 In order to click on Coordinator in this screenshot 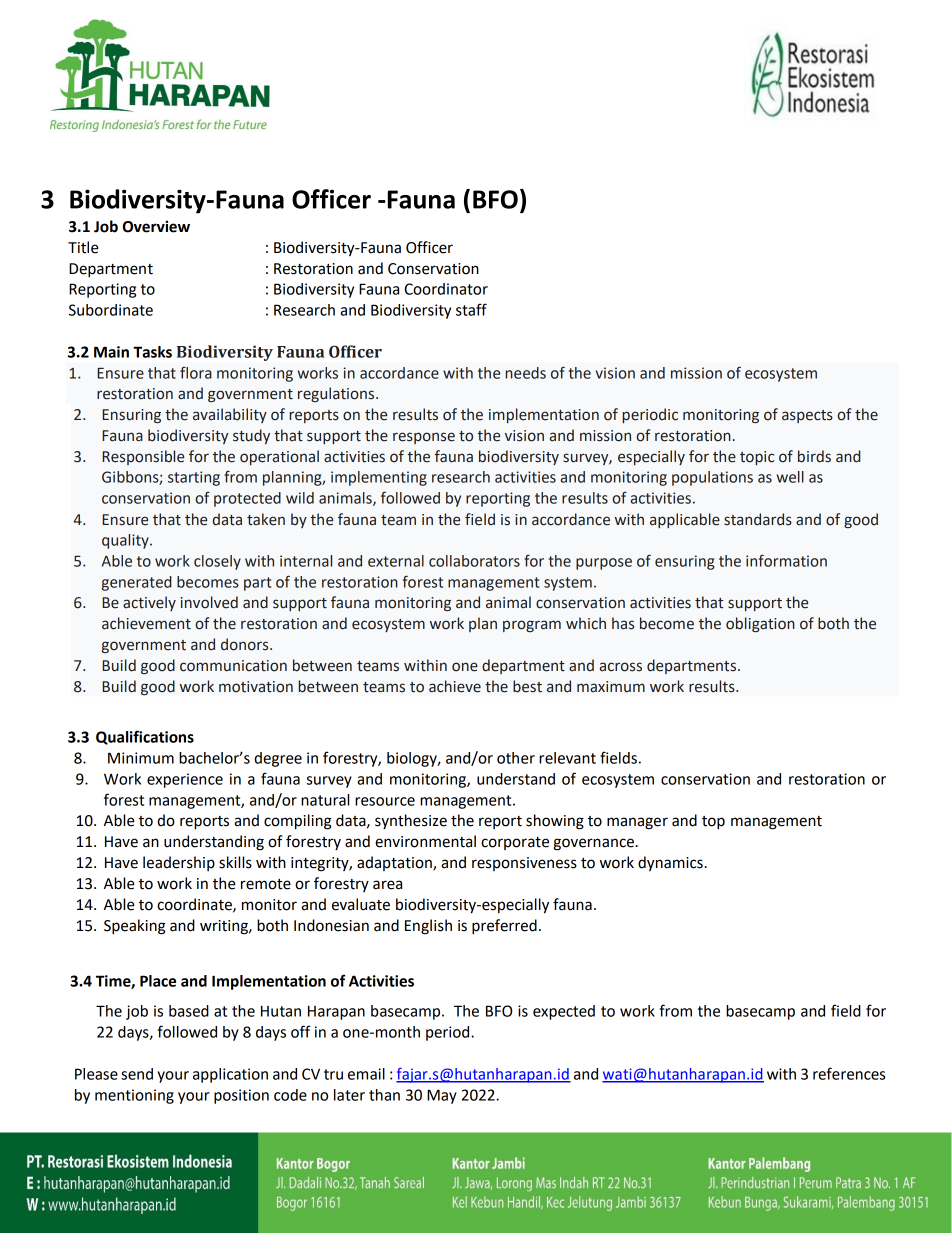, I will do `click(446, 289)`.
